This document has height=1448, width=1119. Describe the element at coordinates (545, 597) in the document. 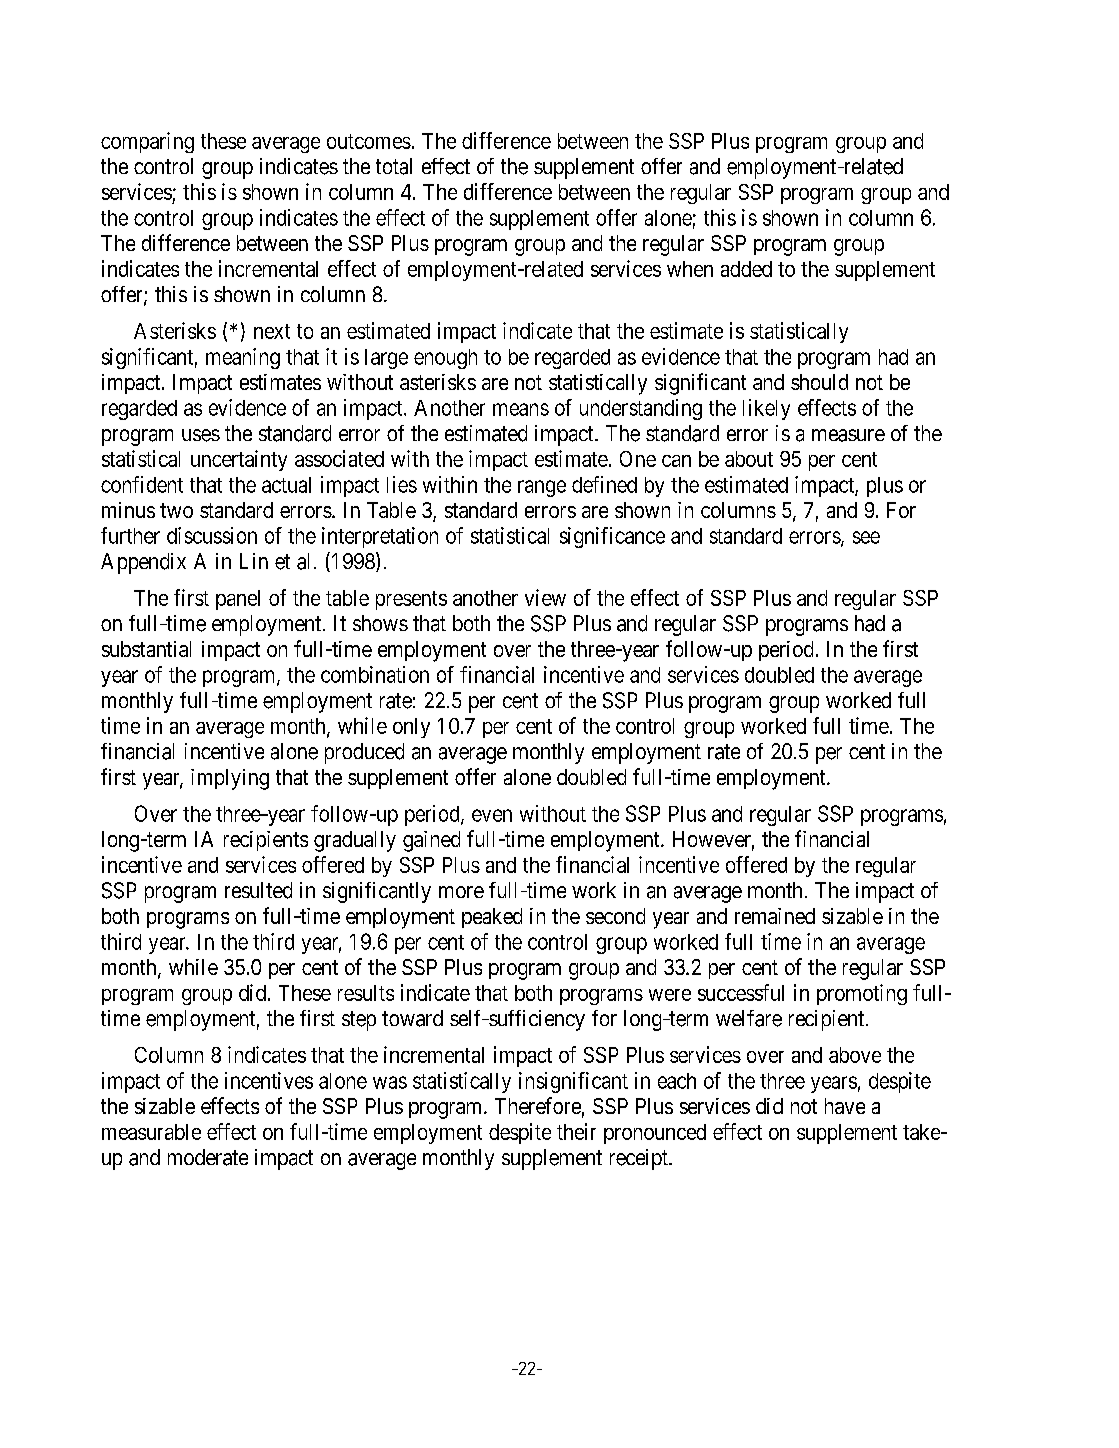

I see `view` at that location.
